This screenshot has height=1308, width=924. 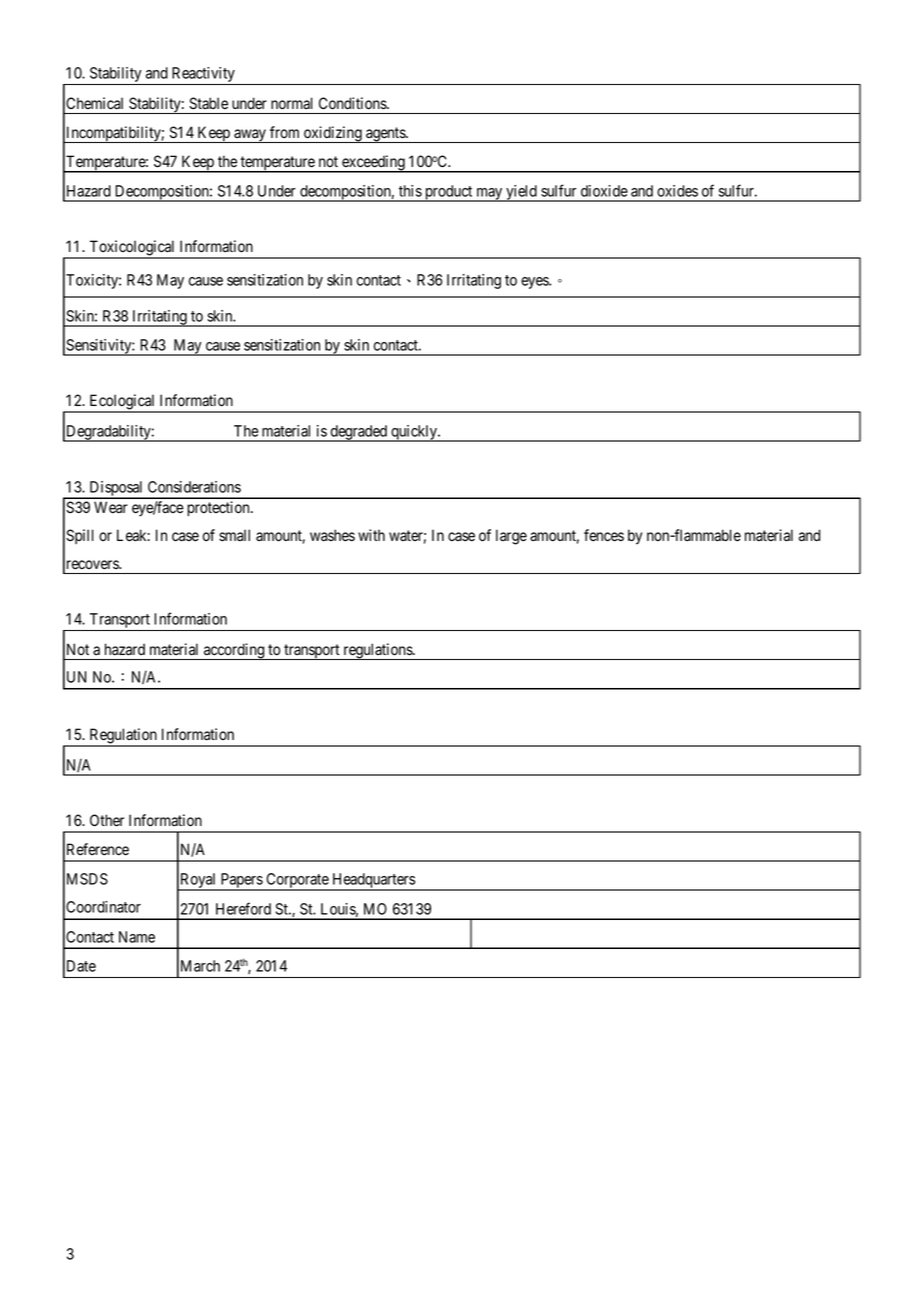 What do you see at coordinates (373, 881) in the screenshot?
I see `Headquarters` at bounding box center [373, 881].
